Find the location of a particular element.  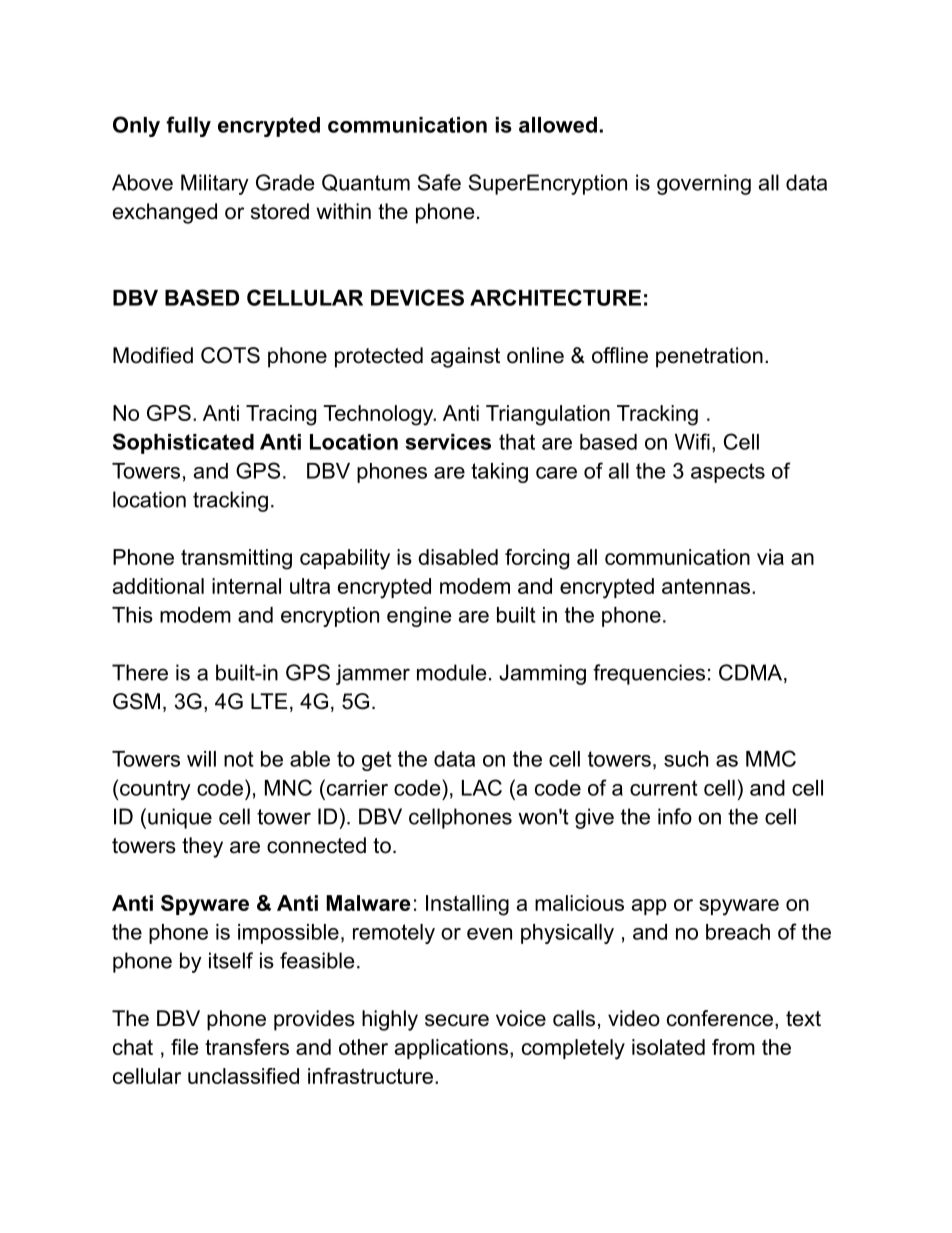

against is located at coordinates (465, 357).
